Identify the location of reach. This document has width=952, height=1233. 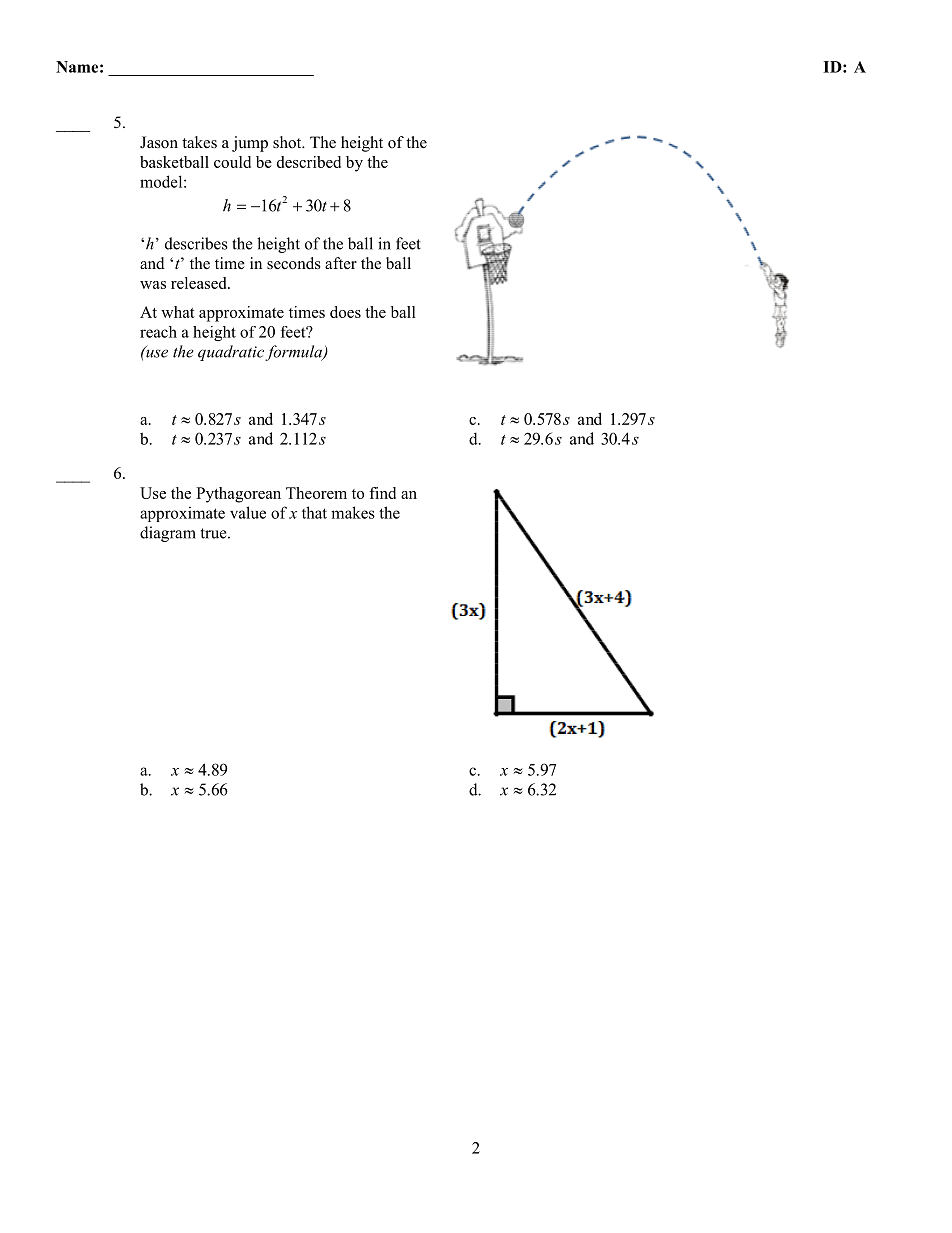
(158, 332).
